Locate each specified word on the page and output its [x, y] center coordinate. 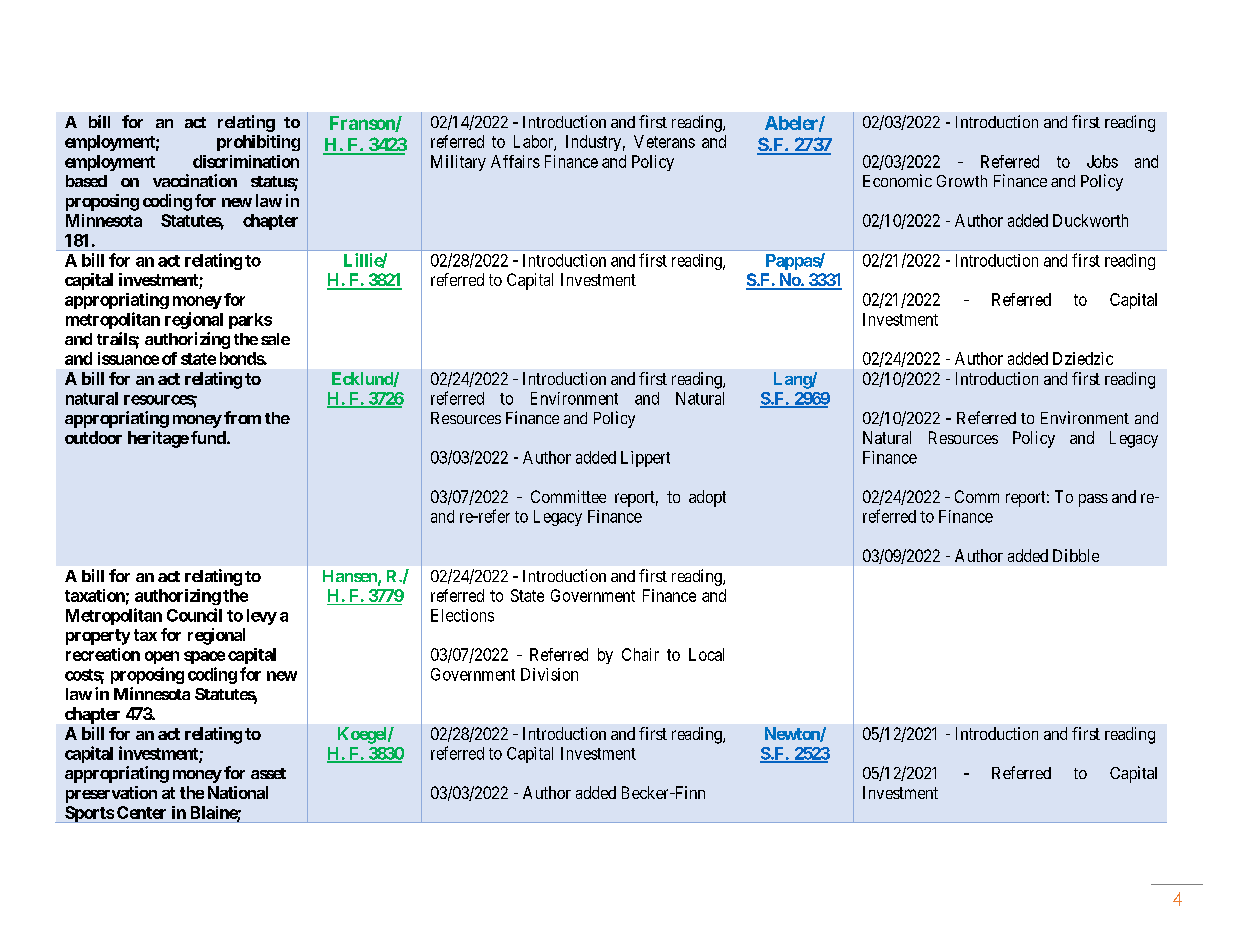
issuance [128, 358]
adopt [707, 498]
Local [706, 654]
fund [209, 437]
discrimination [246, 161]
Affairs [515, 161]
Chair [640, 654]
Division [549, 674]
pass [1093, 500]
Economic [897, 180]
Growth [962, 181]
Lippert [645, 459]
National [238, 792]
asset [268, 773]
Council [194, 615]
